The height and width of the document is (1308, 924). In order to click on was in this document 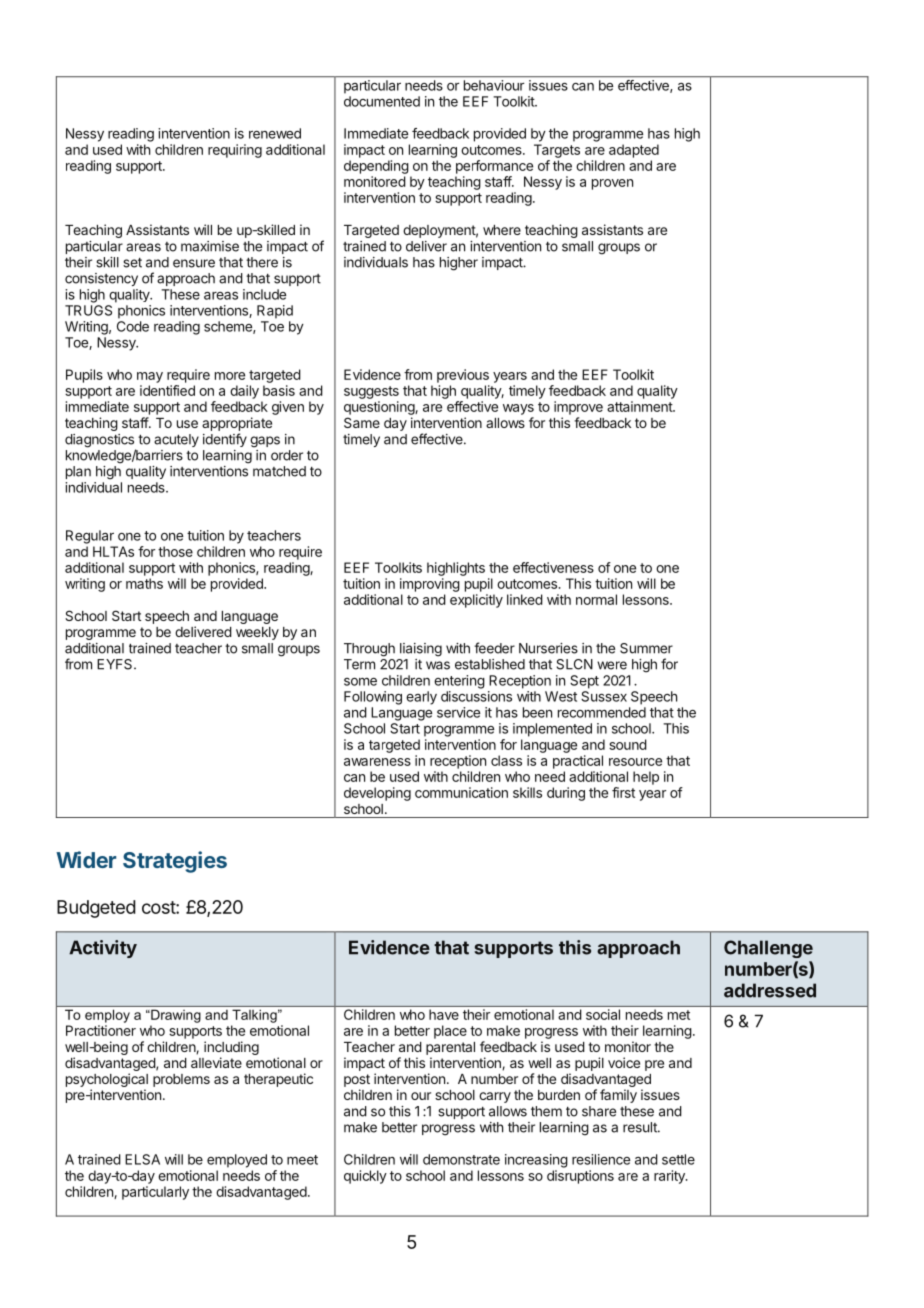, I will do `click(438, 665)`.
